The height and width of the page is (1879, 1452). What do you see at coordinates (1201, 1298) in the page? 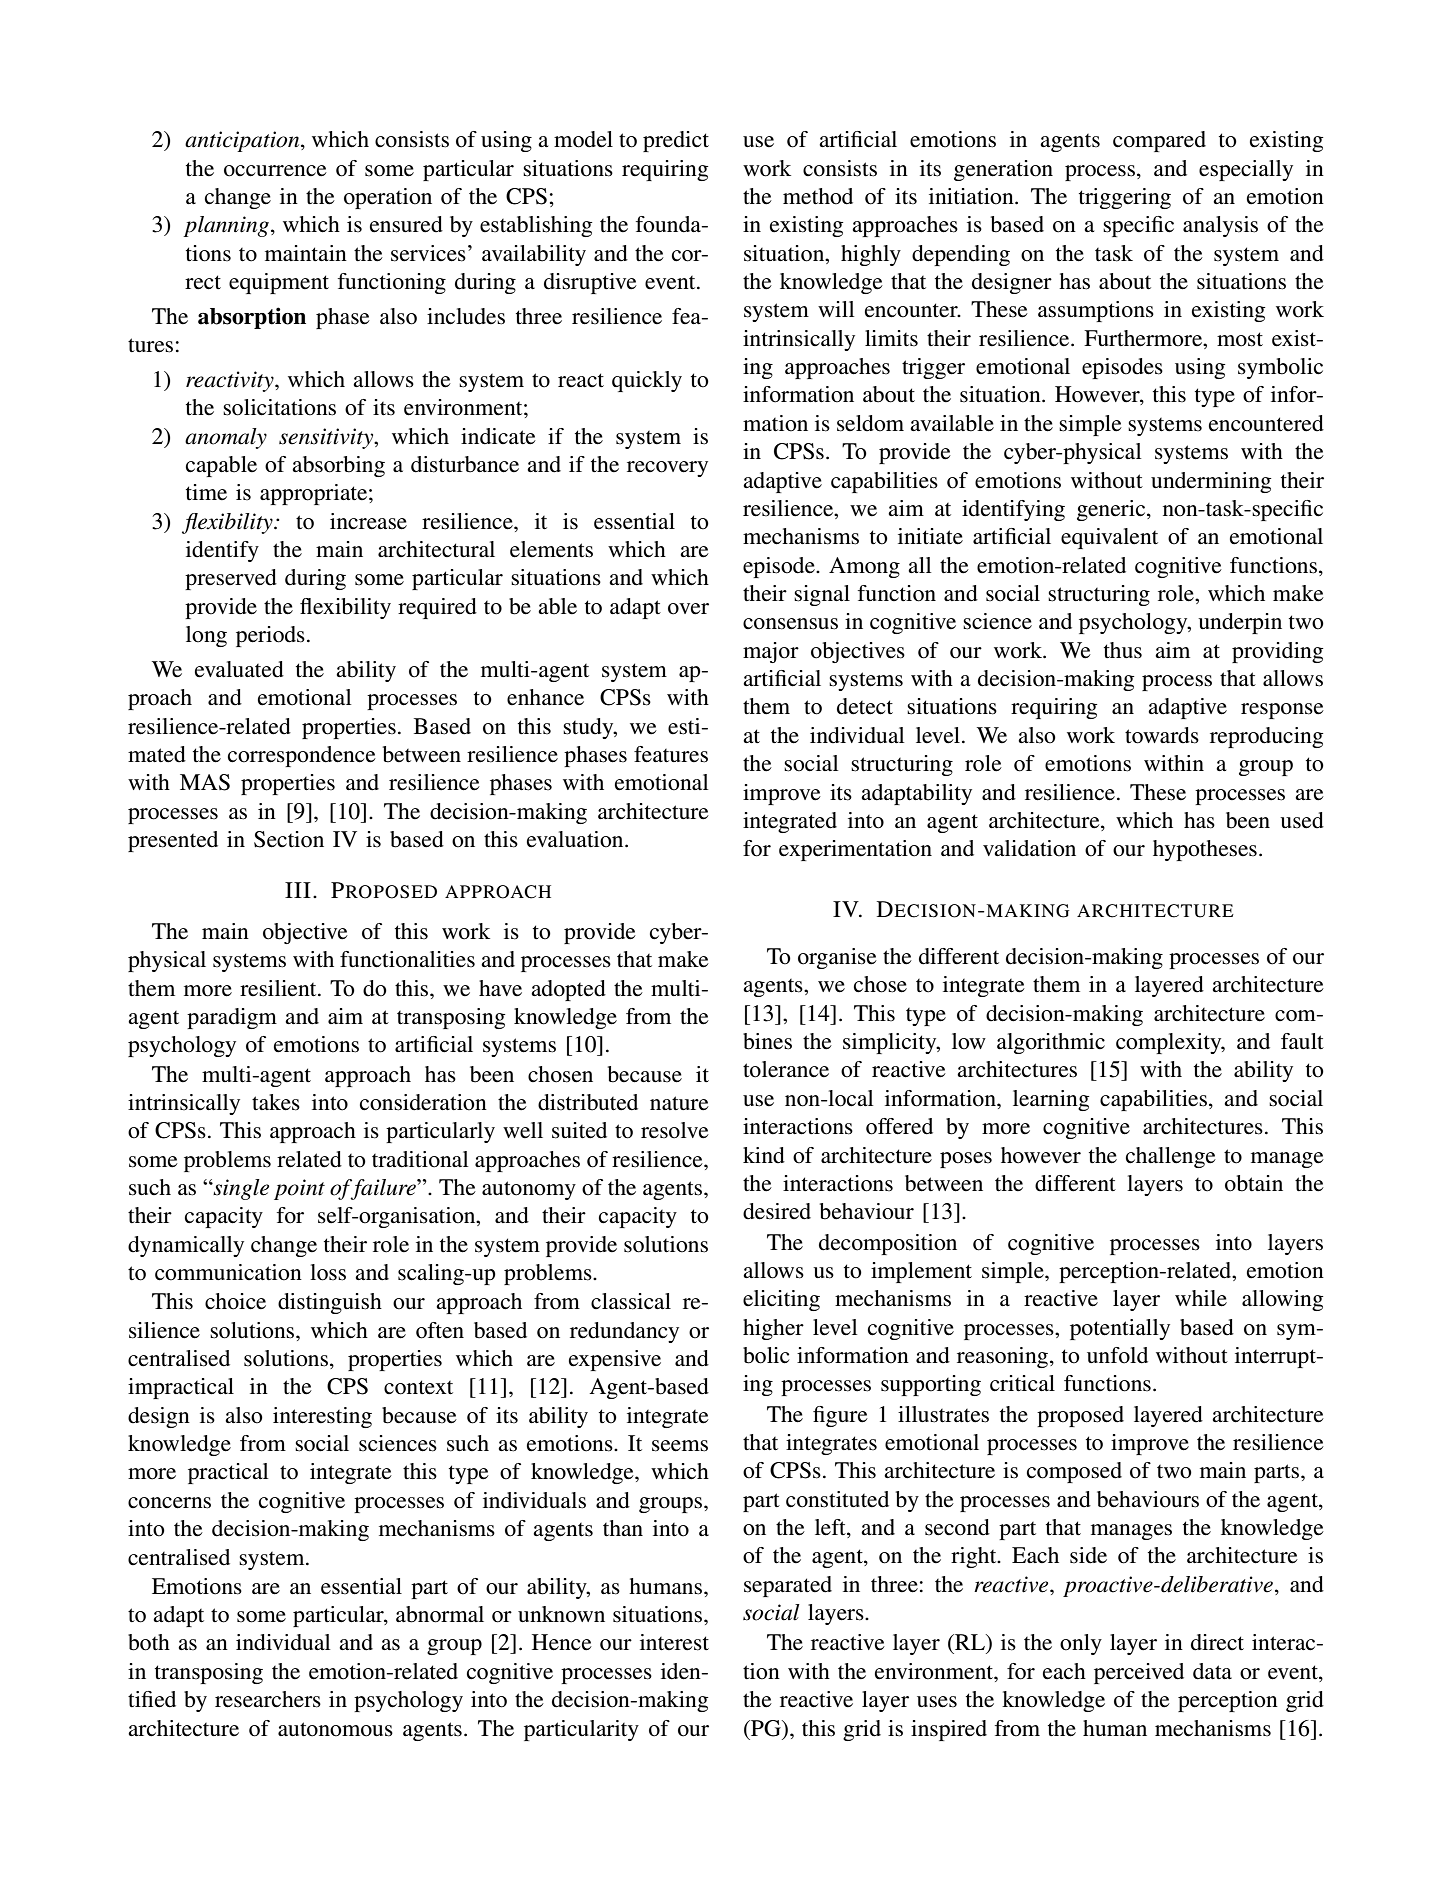
I see `while` at bounding box center [1201, 1298].
